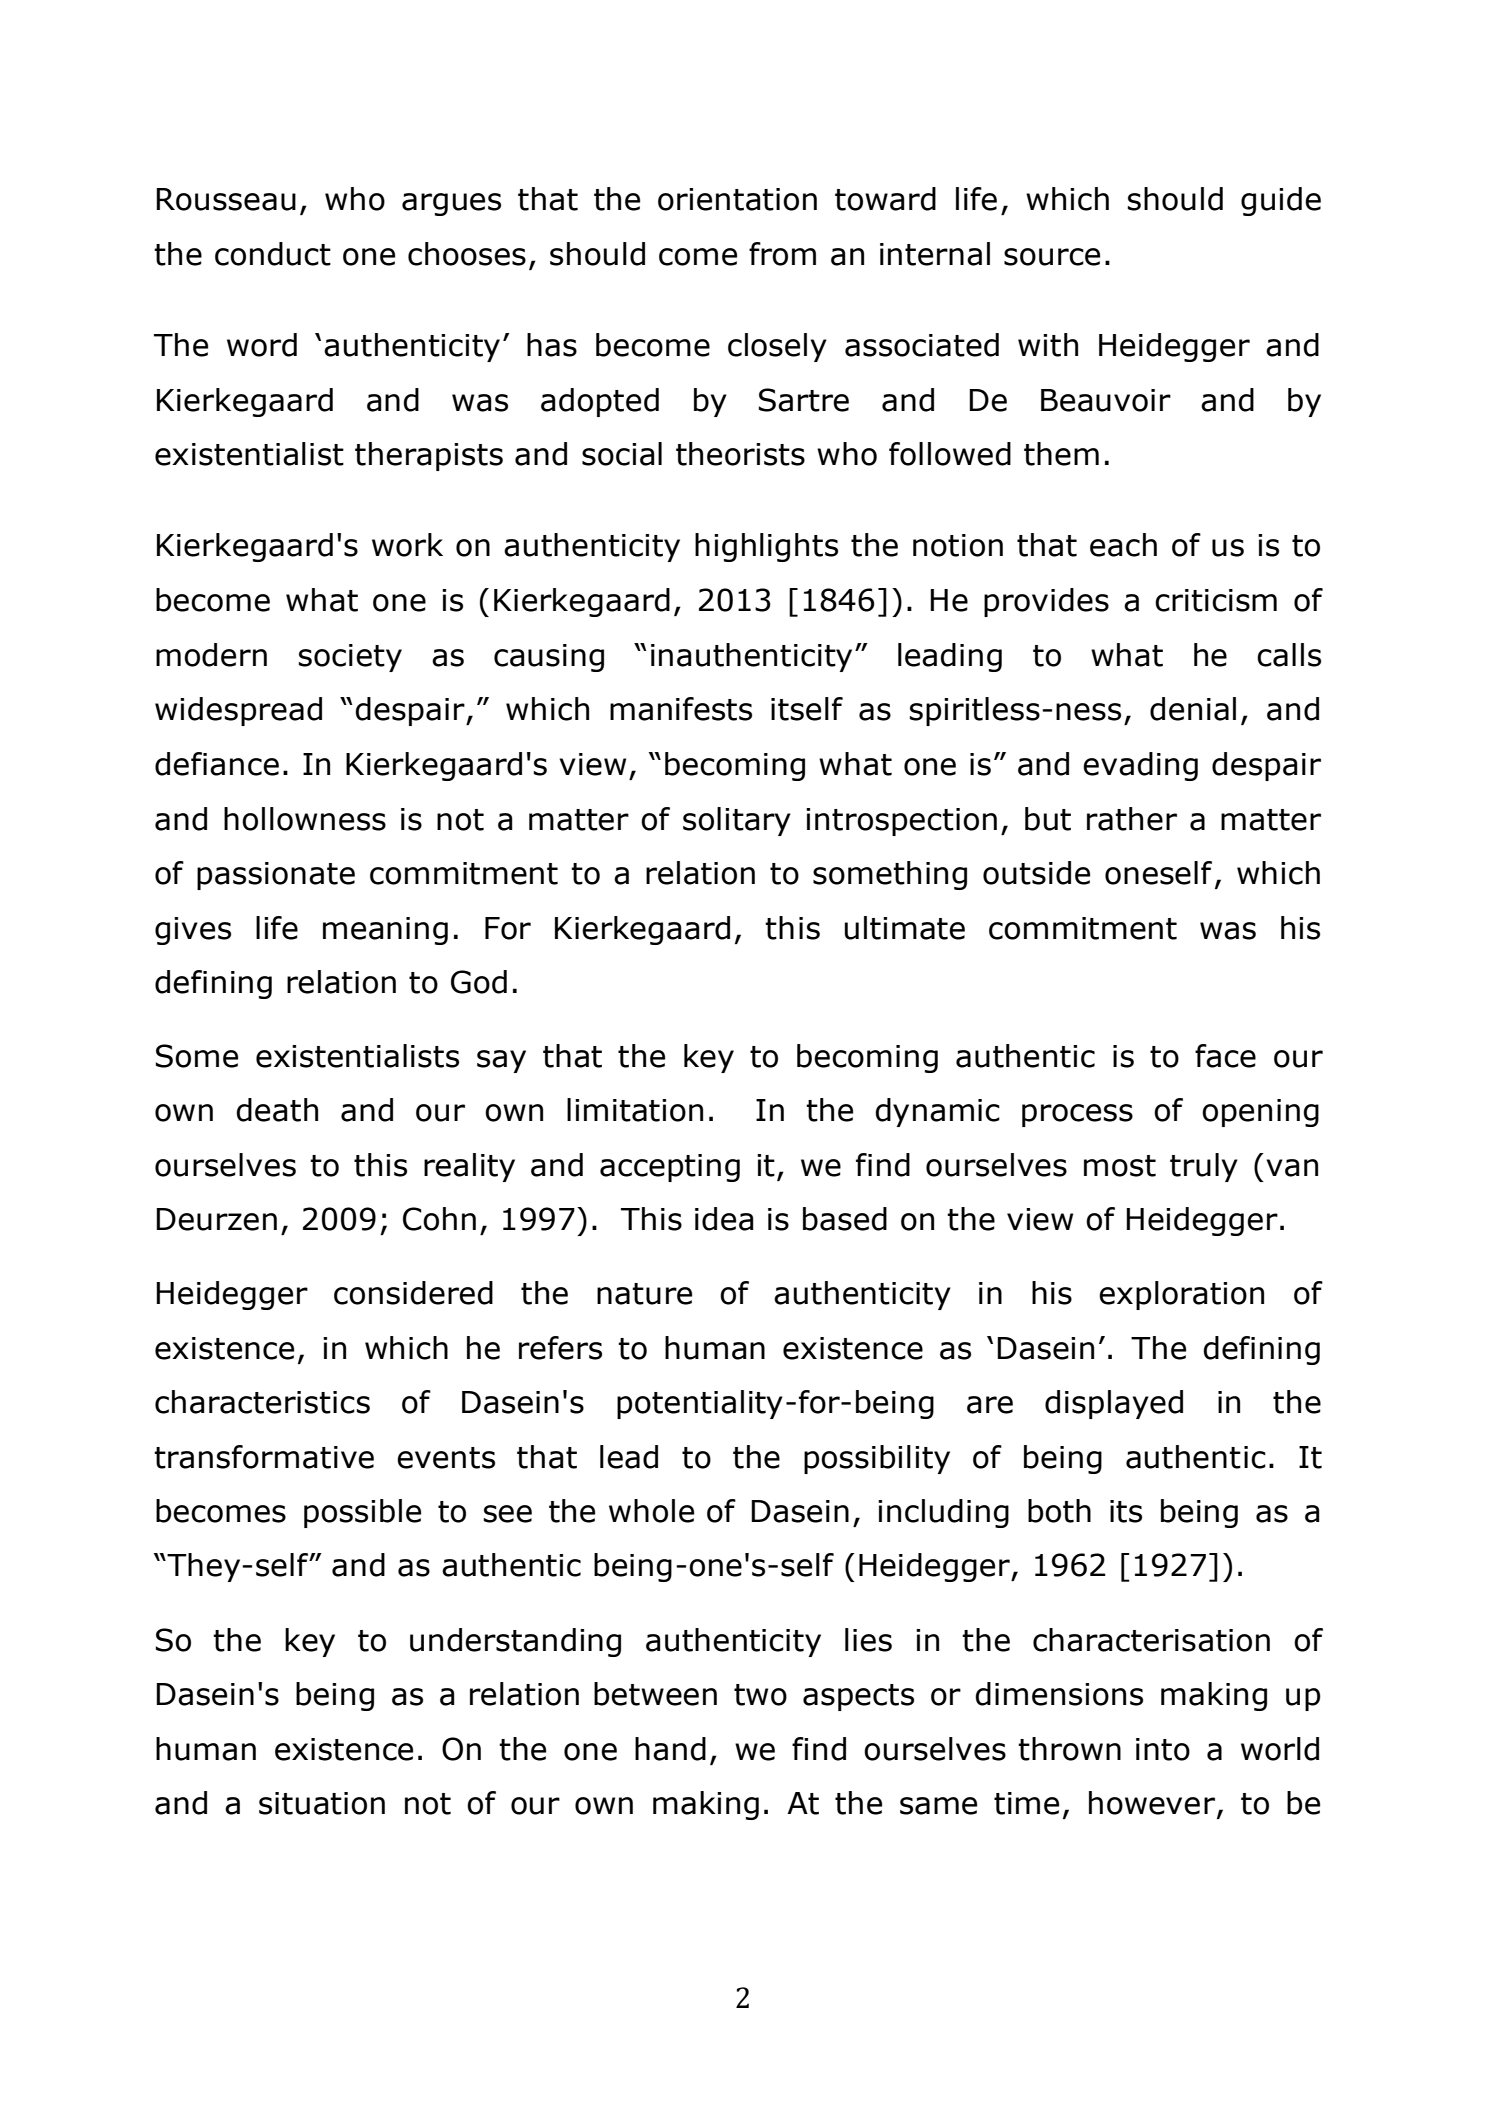 This page has height=2102, width=1485. What do you see at coordinates (385, 931) in the page?
I see `meaning` at bounding box center [385, 931].
